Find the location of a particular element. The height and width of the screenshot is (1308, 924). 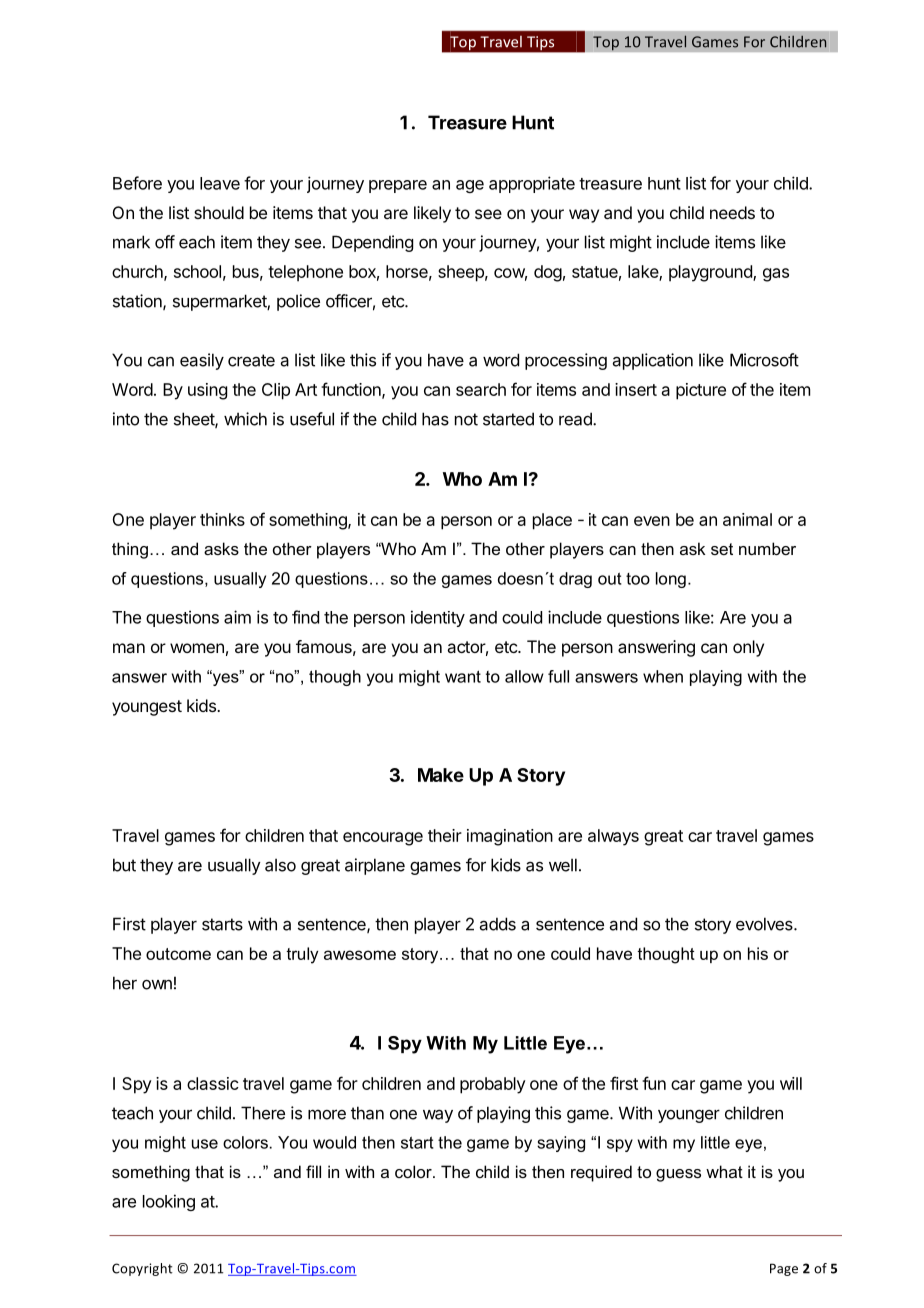

want is located at coordinates (463, 676).
